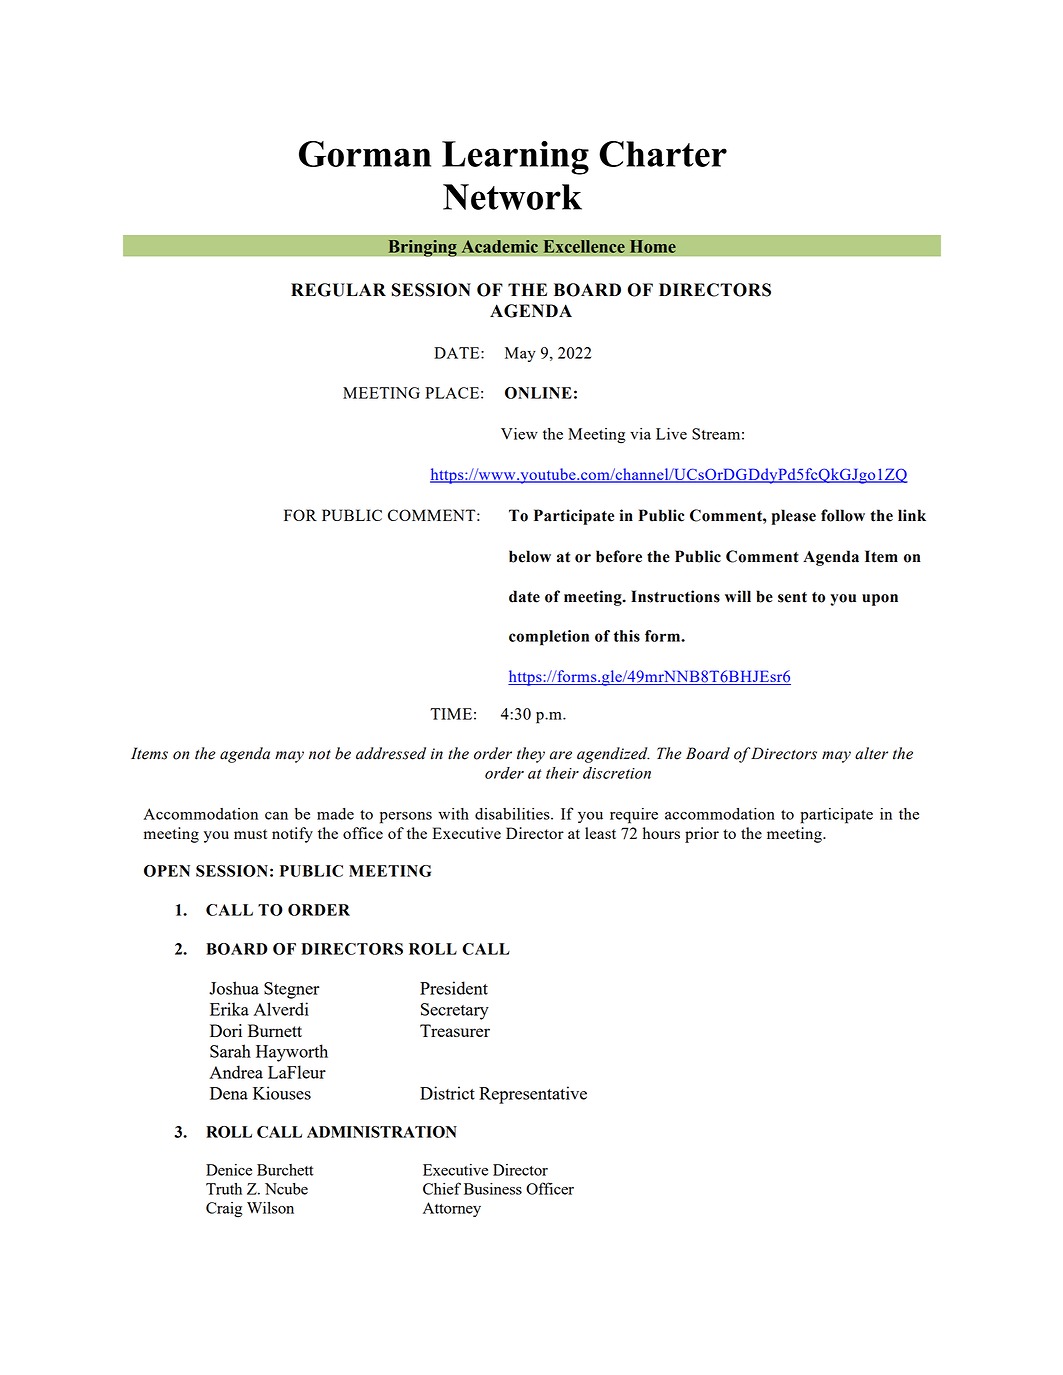 This document has width=1063, height=1375. I want to click on Charter, so click(663, 154).
